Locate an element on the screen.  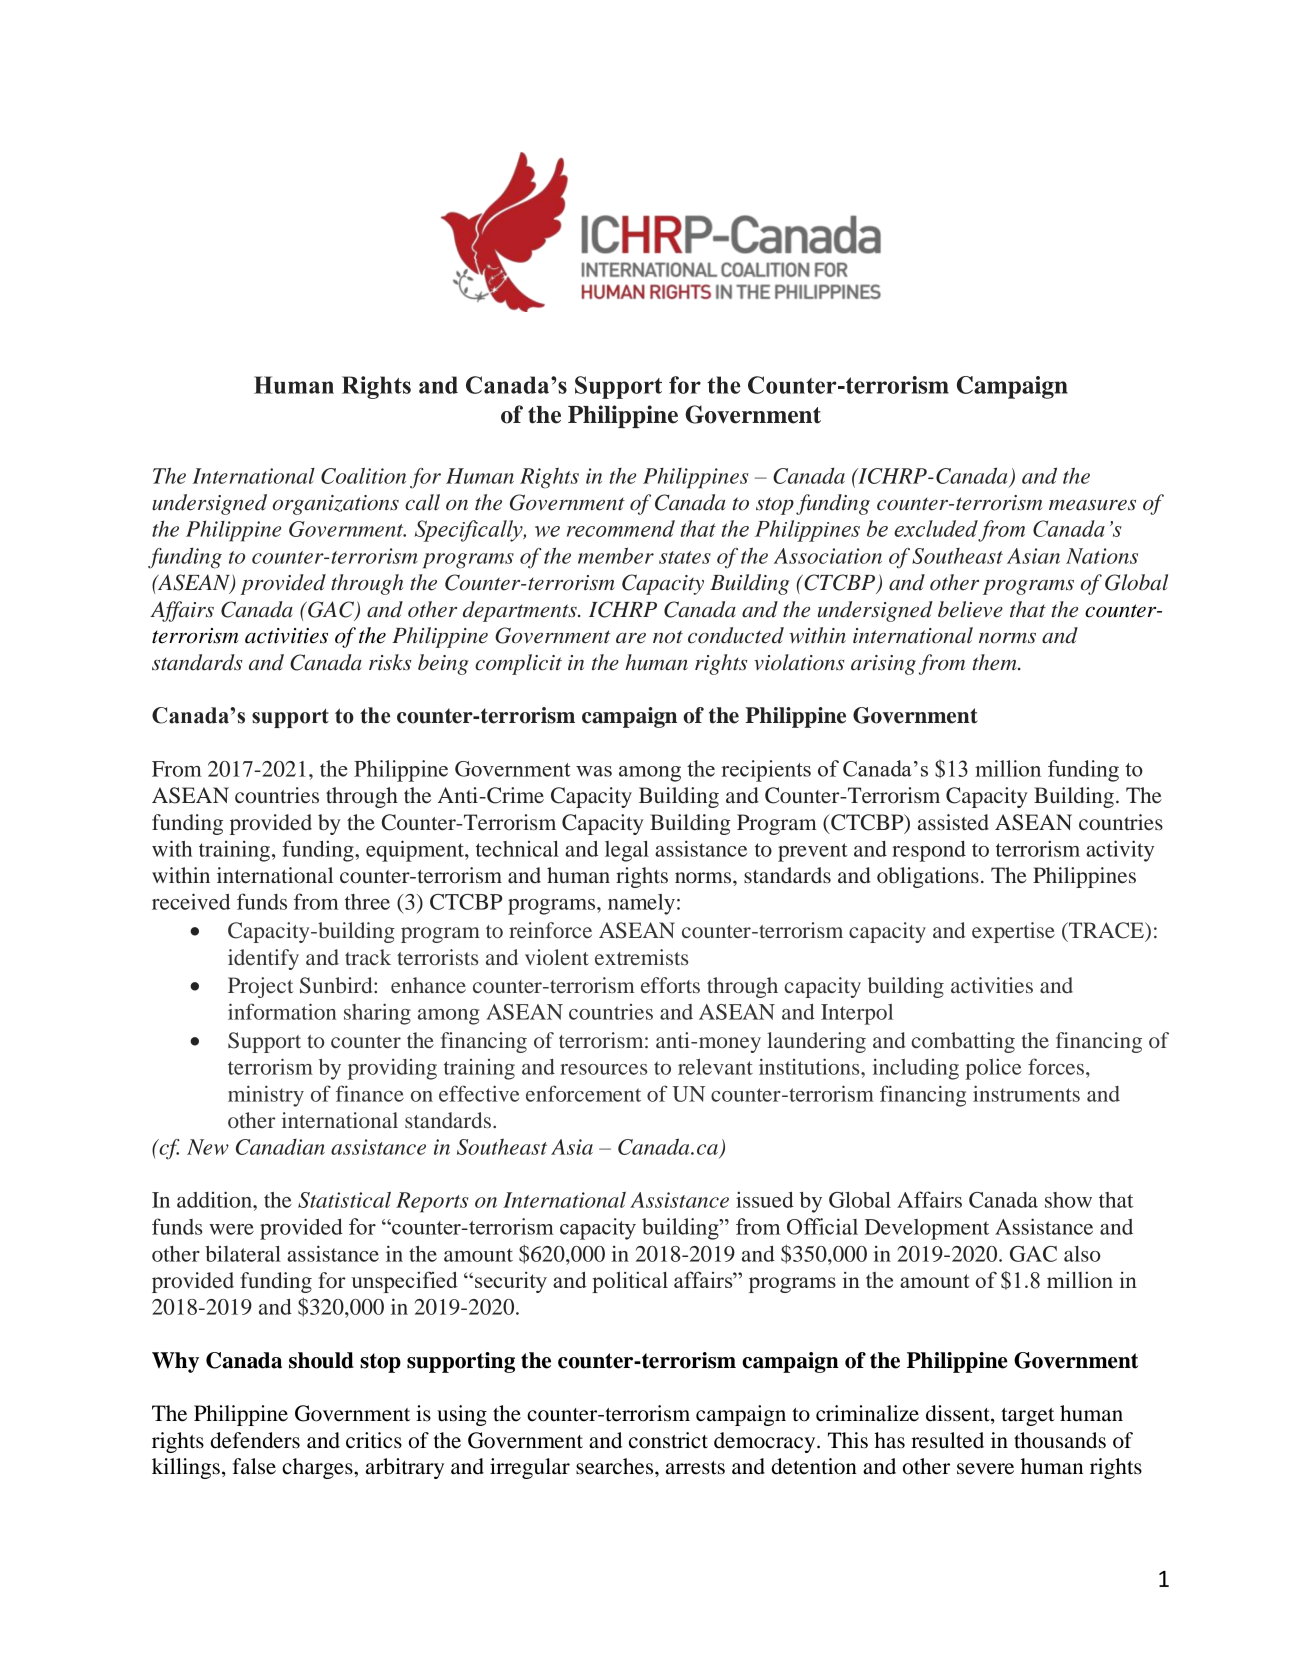
bilateral is located at coordinates (243, 1253).
